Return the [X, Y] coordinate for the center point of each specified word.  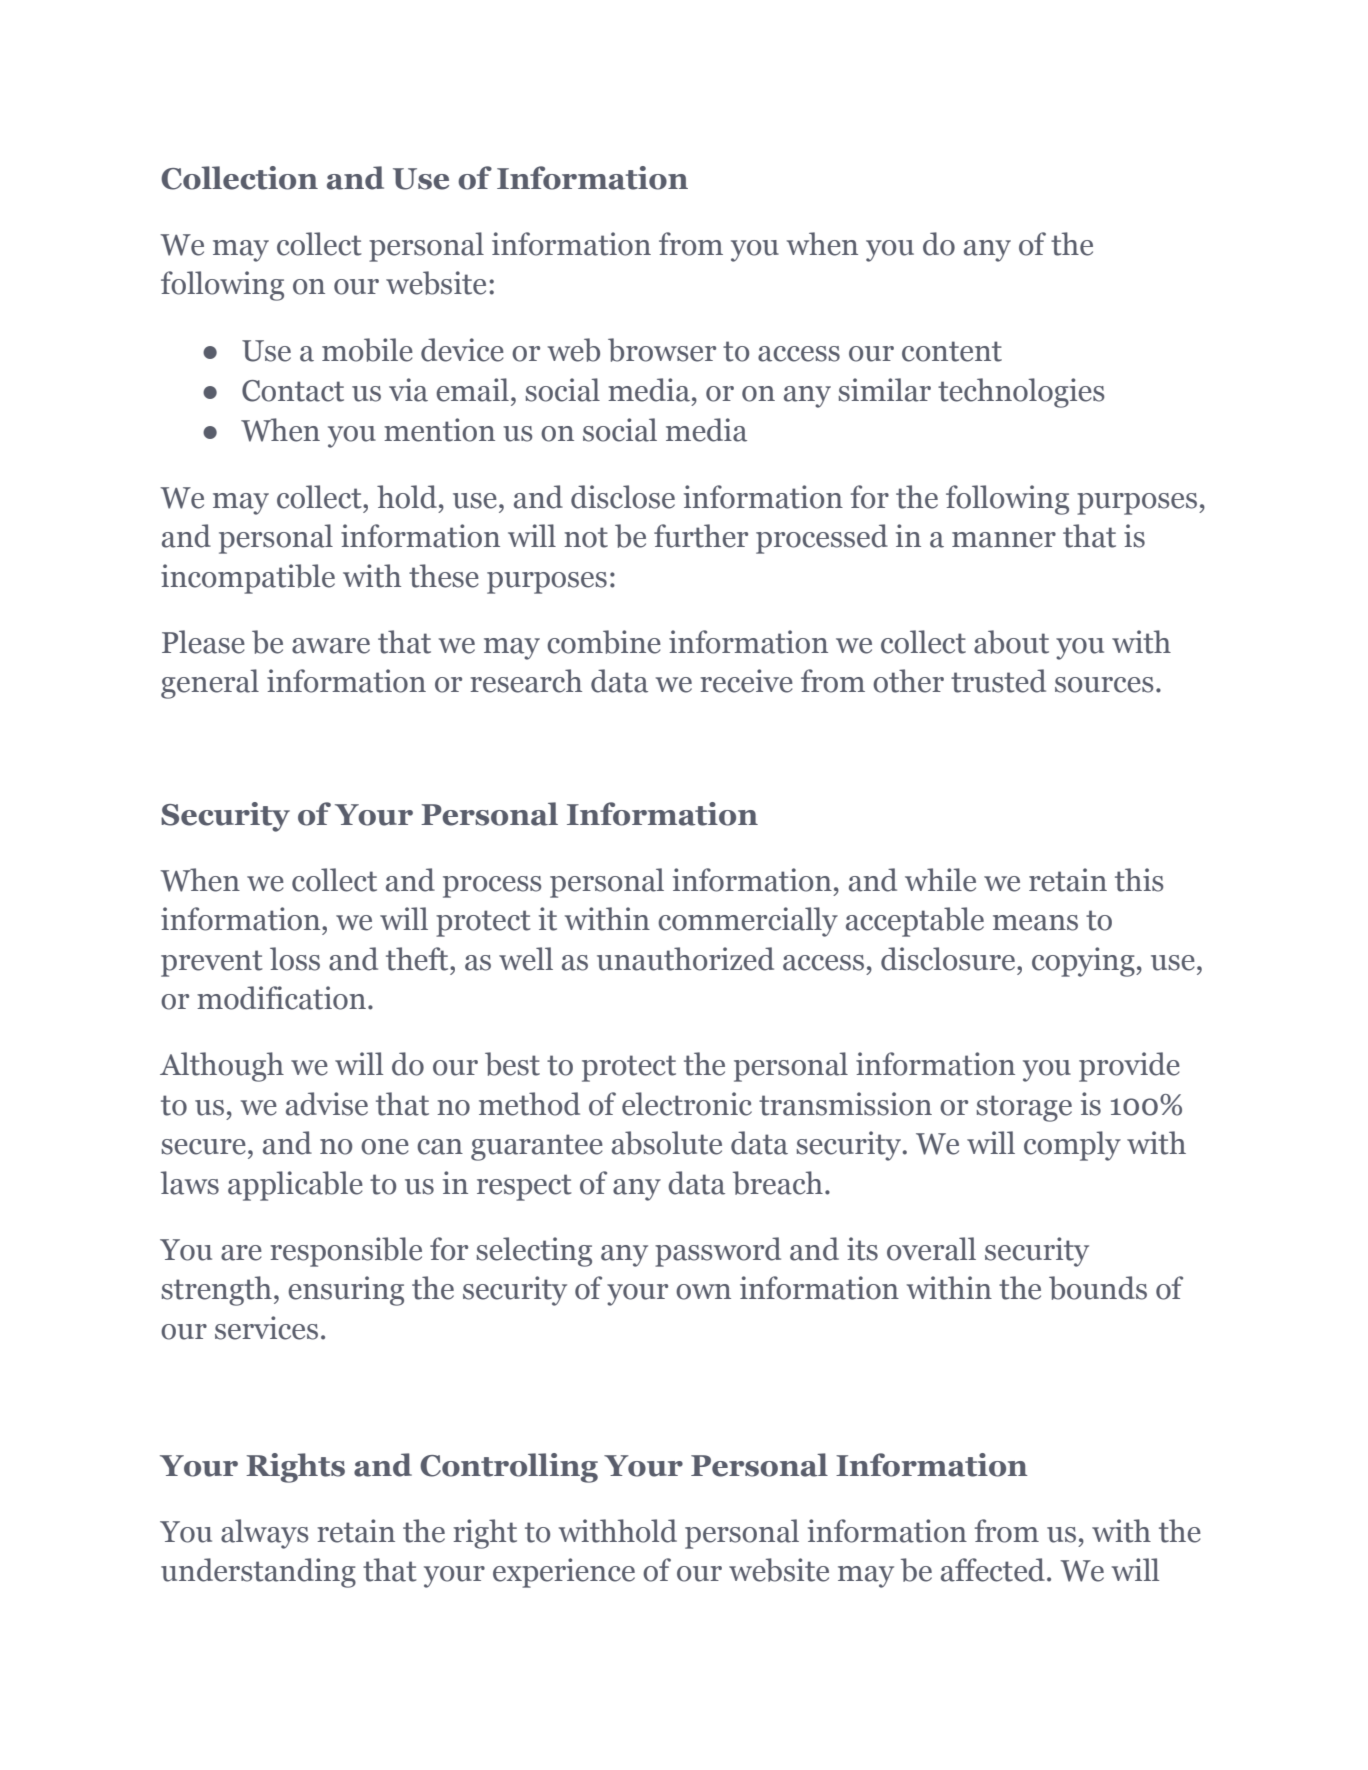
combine [604, 642]
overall [931, 1249]
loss [295, 959]
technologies [1021, 393]
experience [564, 1573]
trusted [998, 681]
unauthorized [685, 959]
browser [662, 350]
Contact [293, 391]
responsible [346, 1252]
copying [1084, 962]
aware [331, 646]
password [718, 1252]
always [264, 1534]
